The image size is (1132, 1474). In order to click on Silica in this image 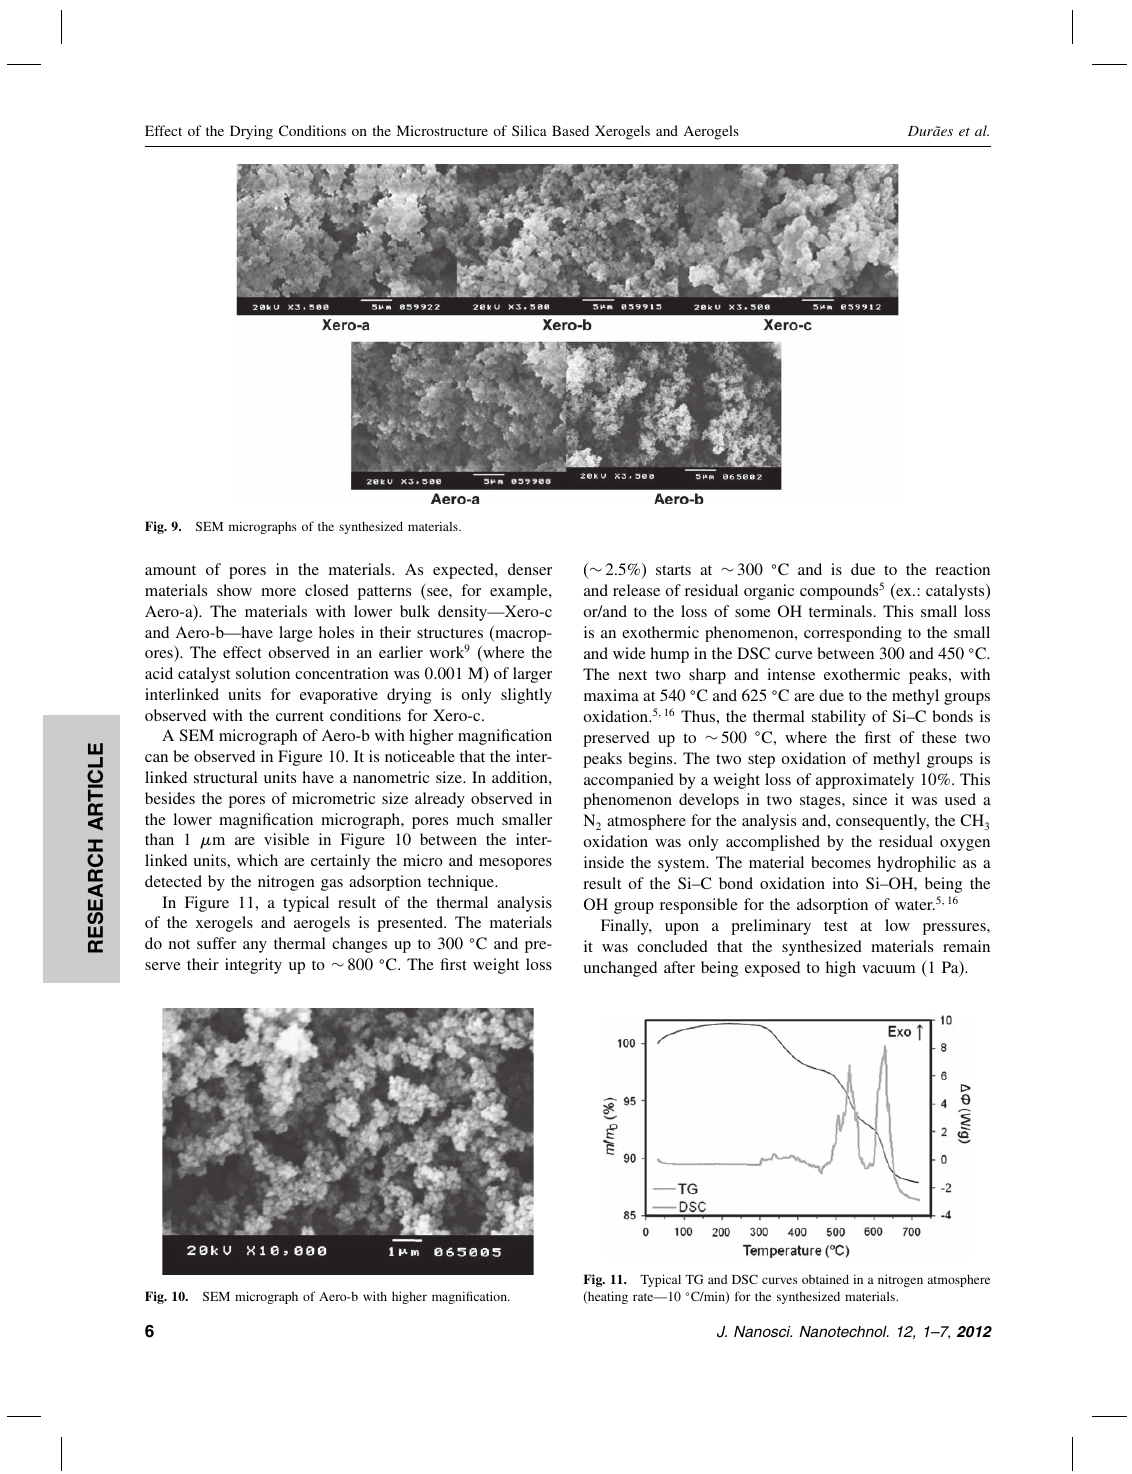, I will do `click(529, 130)`.
